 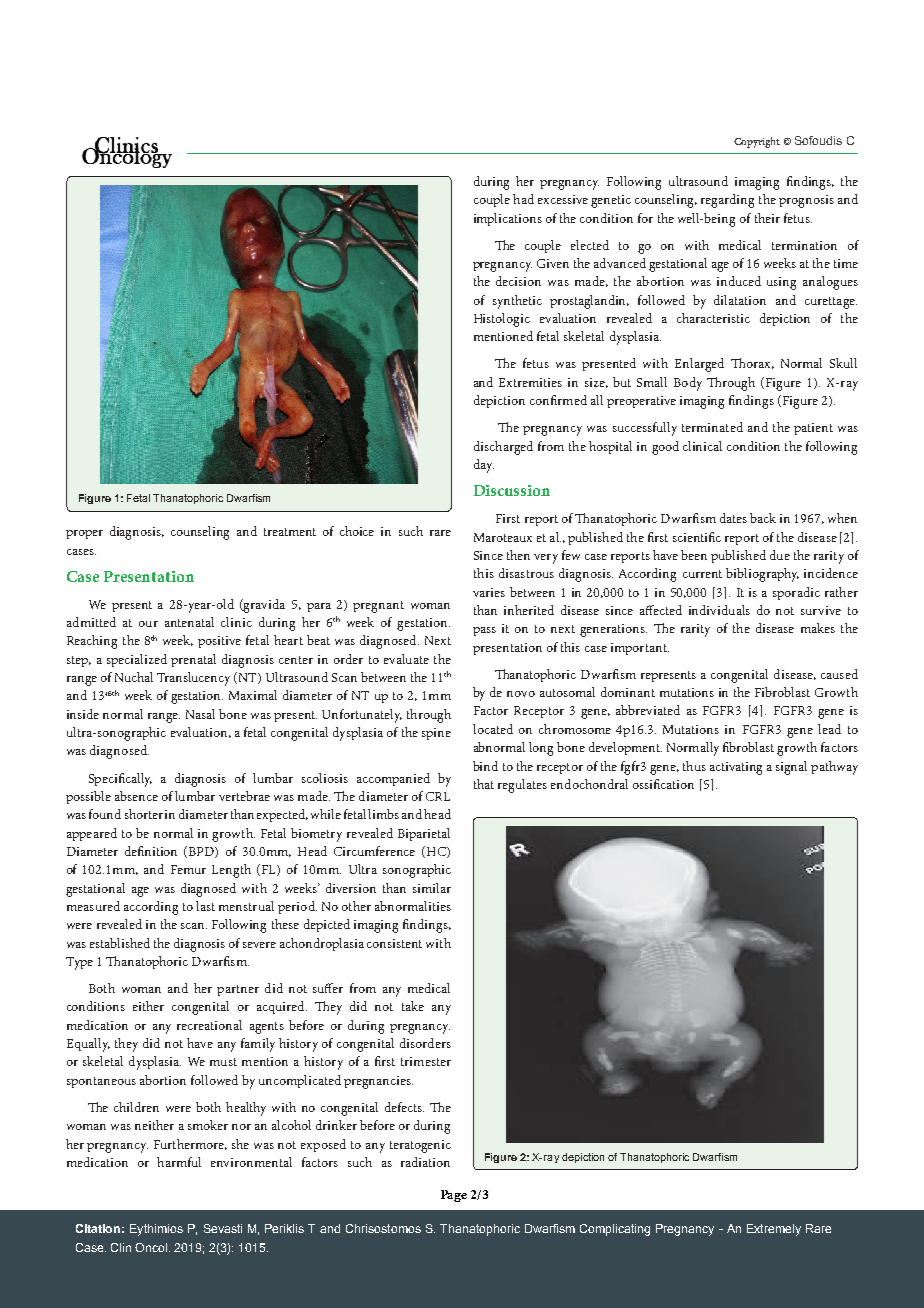 I want to click on consistent, so click(x=394, y=943).
